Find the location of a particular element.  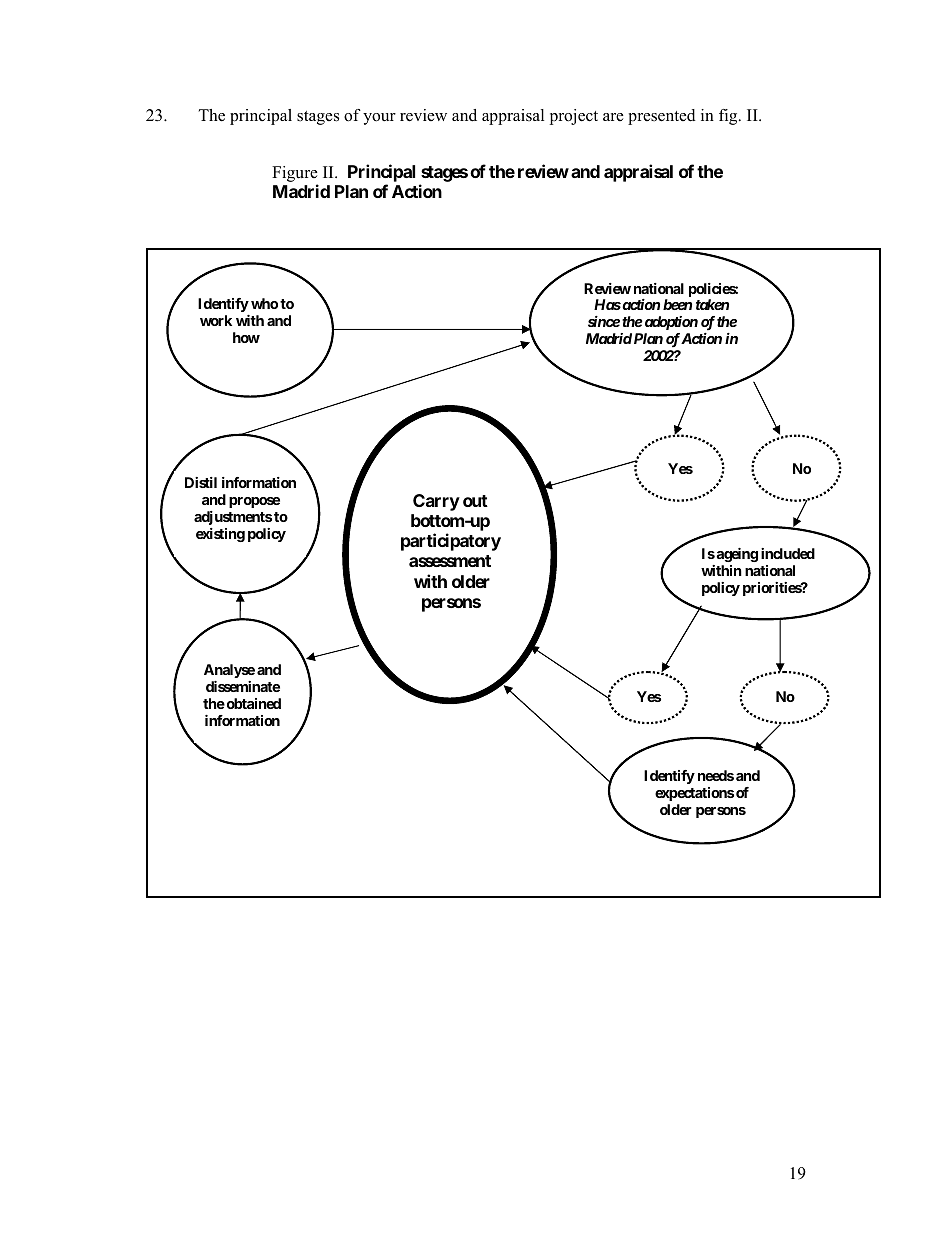

disseminate is located at coordinates (243, 686).
